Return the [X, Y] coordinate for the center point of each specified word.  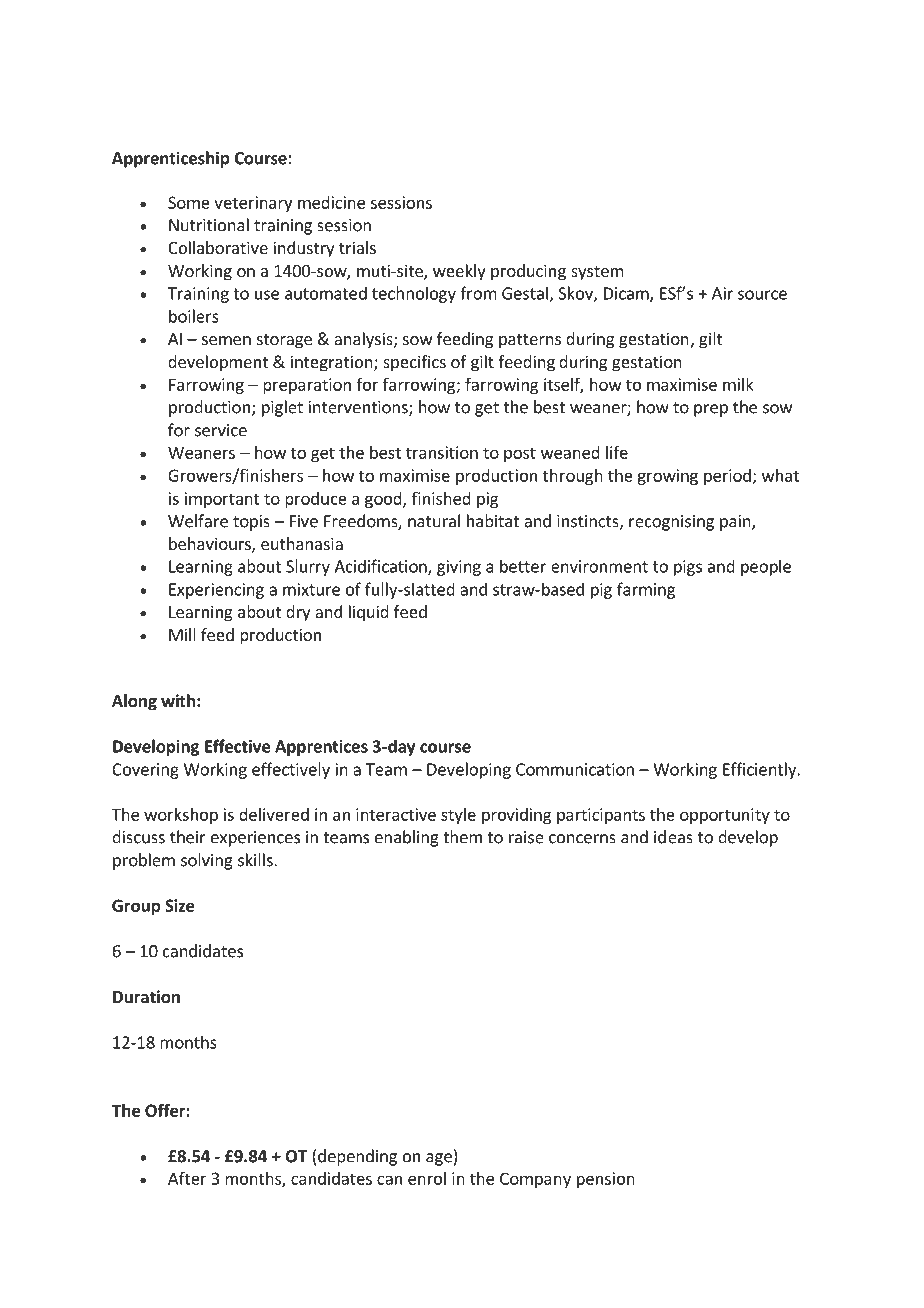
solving [207, 861]
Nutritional [209, 225]
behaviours [211, 545]
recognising [671, 523]
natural [434, 521]
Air [722, 293]
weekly [459, 272]
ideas [673, 837]
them [462, 837]
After [187, 1178]
